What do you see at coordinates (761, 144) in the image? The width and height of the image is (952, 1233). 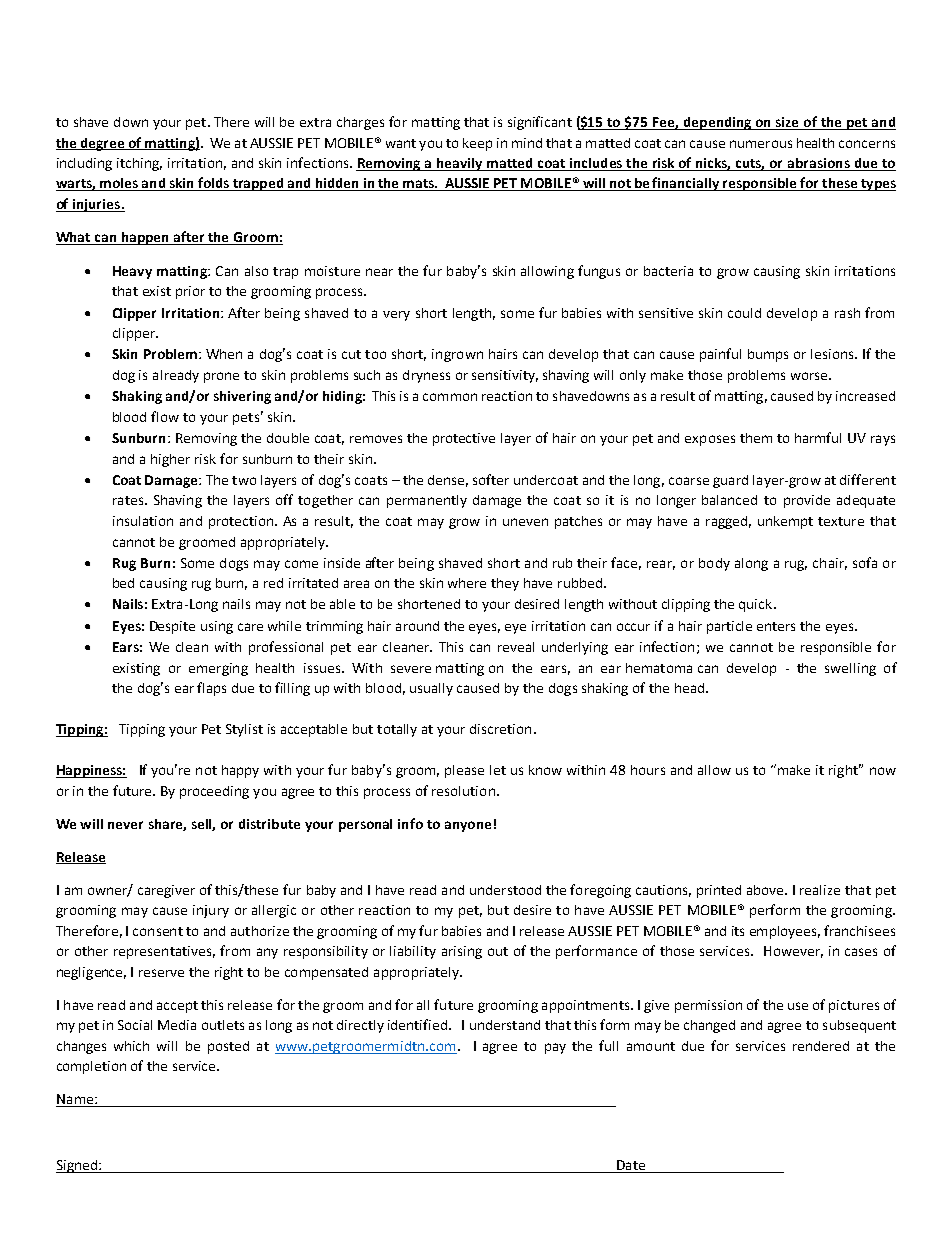 I see `numerous` at bounding box center [761, 144].
